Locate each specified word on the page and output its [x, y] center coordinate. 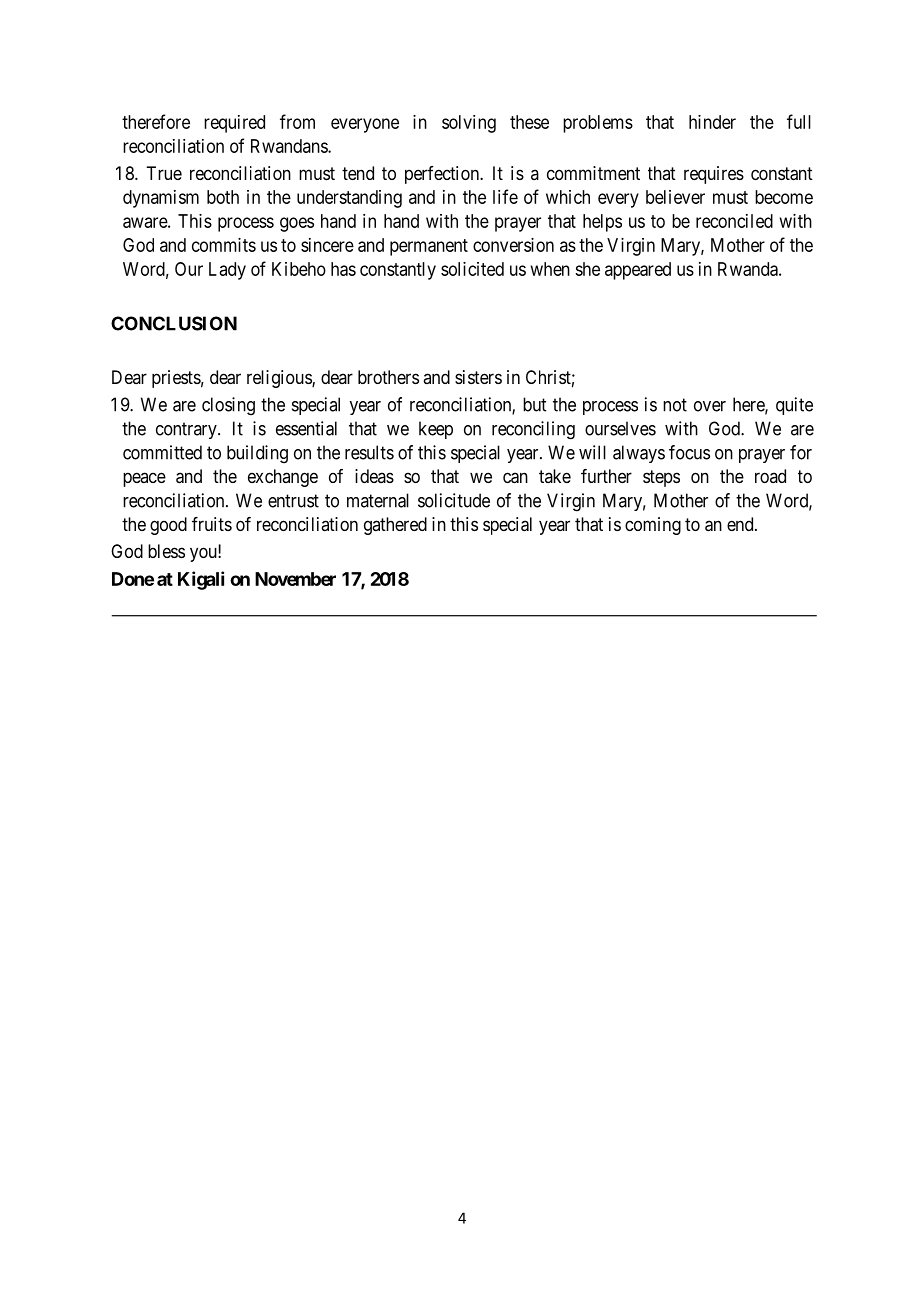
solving [469, 124]
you [204, 554]
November [295, 579]
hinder [712, 122]
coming [653, 526]
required [234, 124]
